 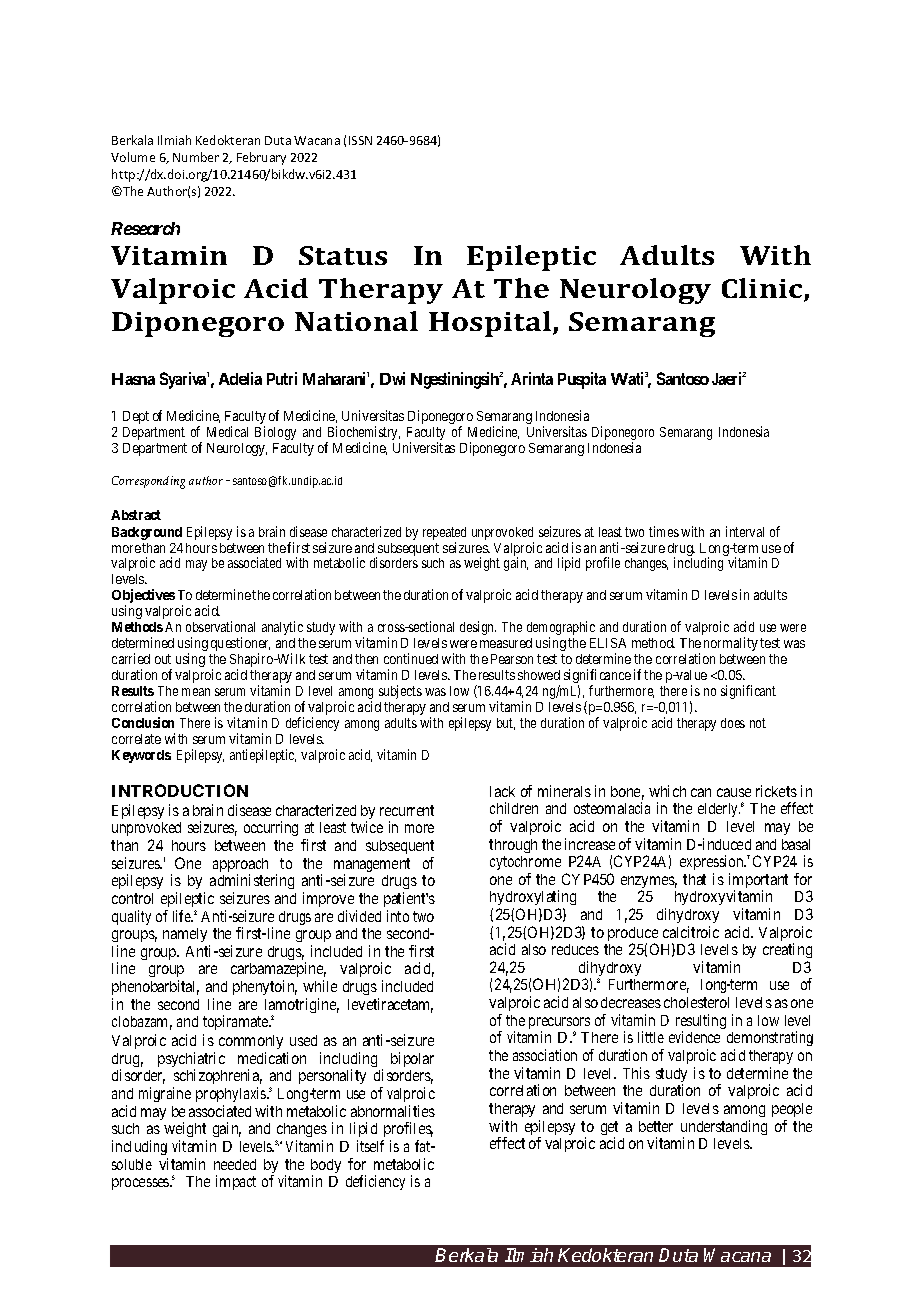 What do you see at coordinates (724, 1129) in the screenshot?
I see `understanding` at bounding box center [724, 1129].
